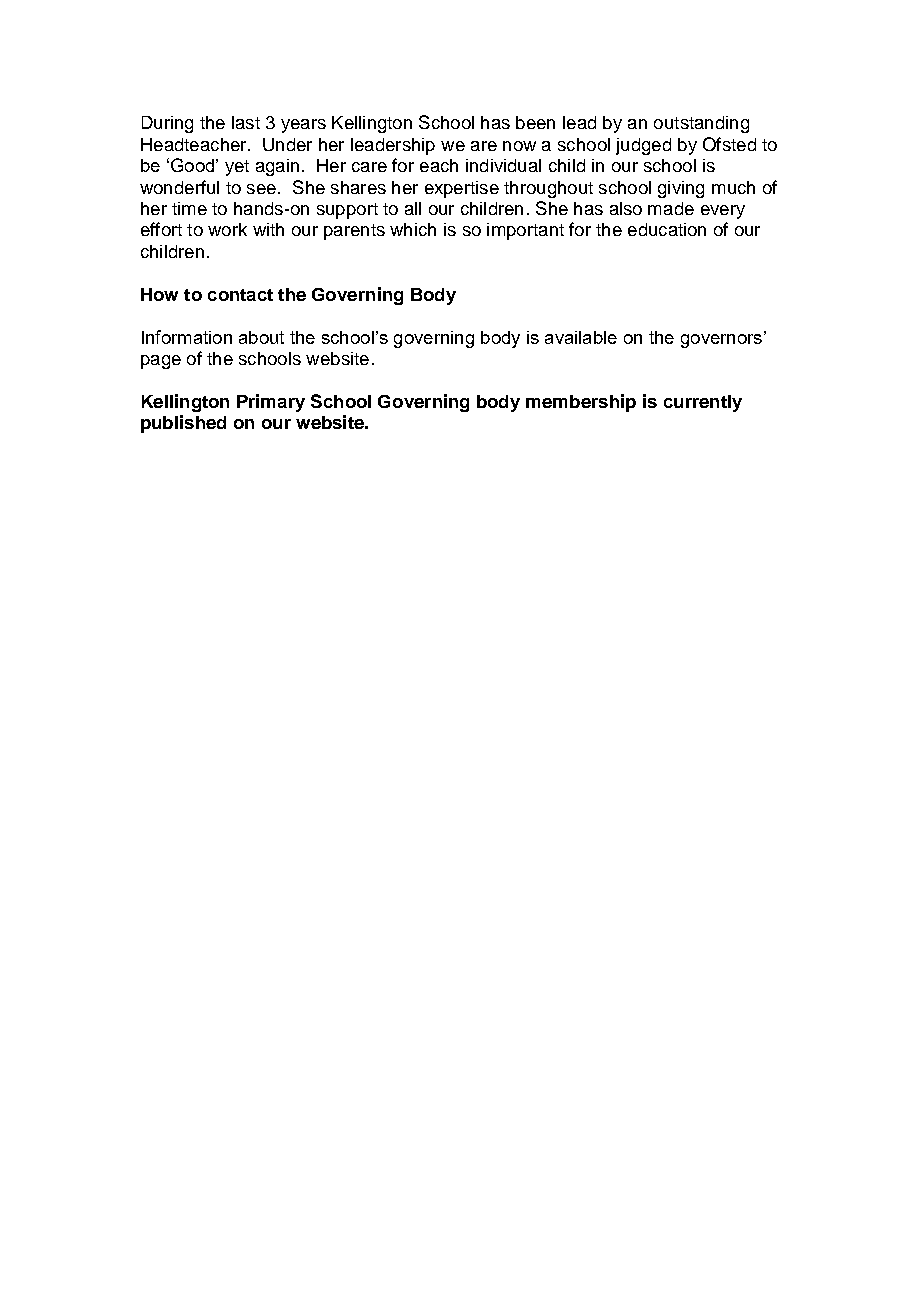  I want to click on contact, so click(240, 295).
